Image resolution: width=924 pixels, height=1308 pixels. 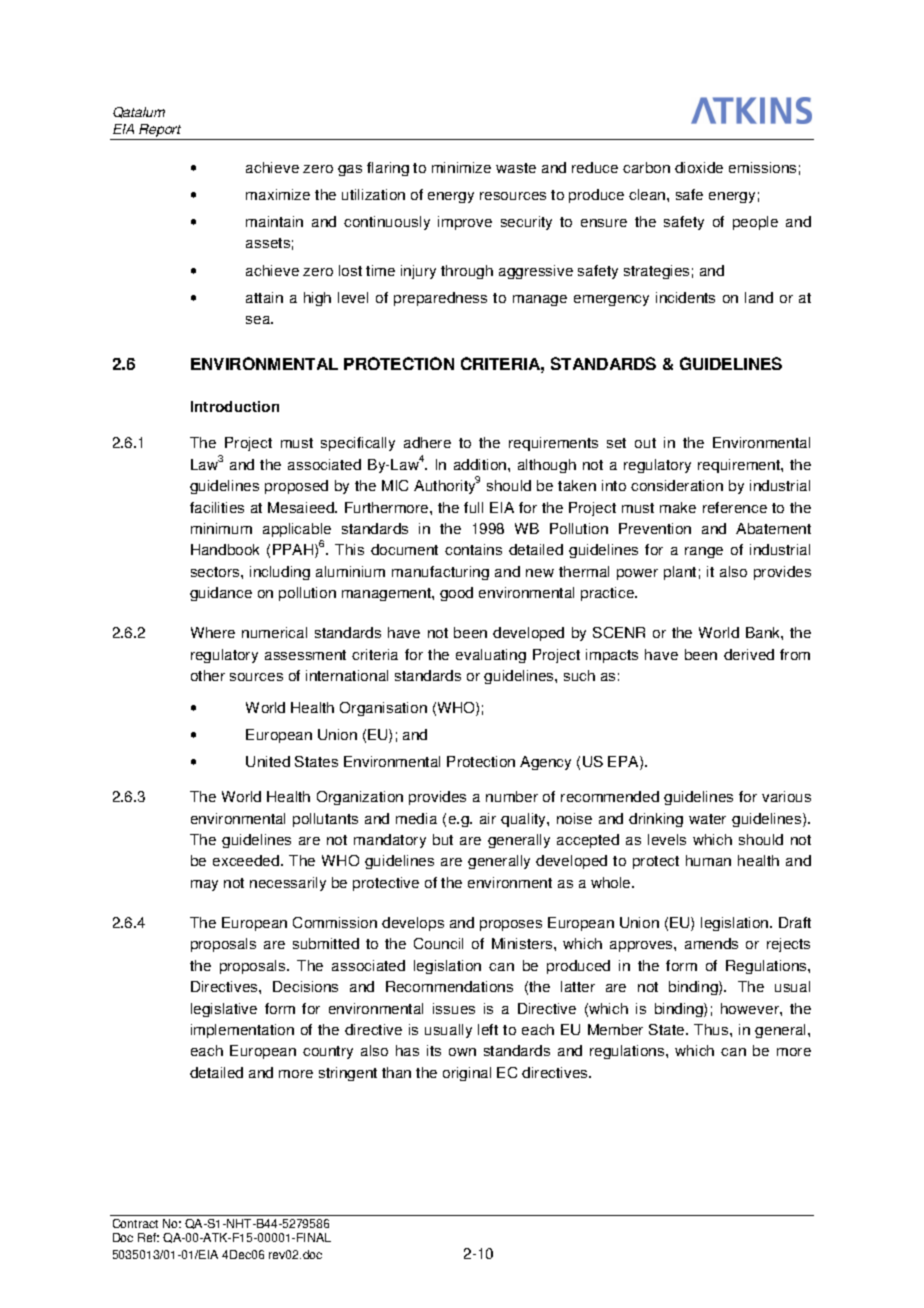 What do you see at coordinates (712, 1029) in the screenshot?
I see `Thus` at bounding box center [712, 1029].
